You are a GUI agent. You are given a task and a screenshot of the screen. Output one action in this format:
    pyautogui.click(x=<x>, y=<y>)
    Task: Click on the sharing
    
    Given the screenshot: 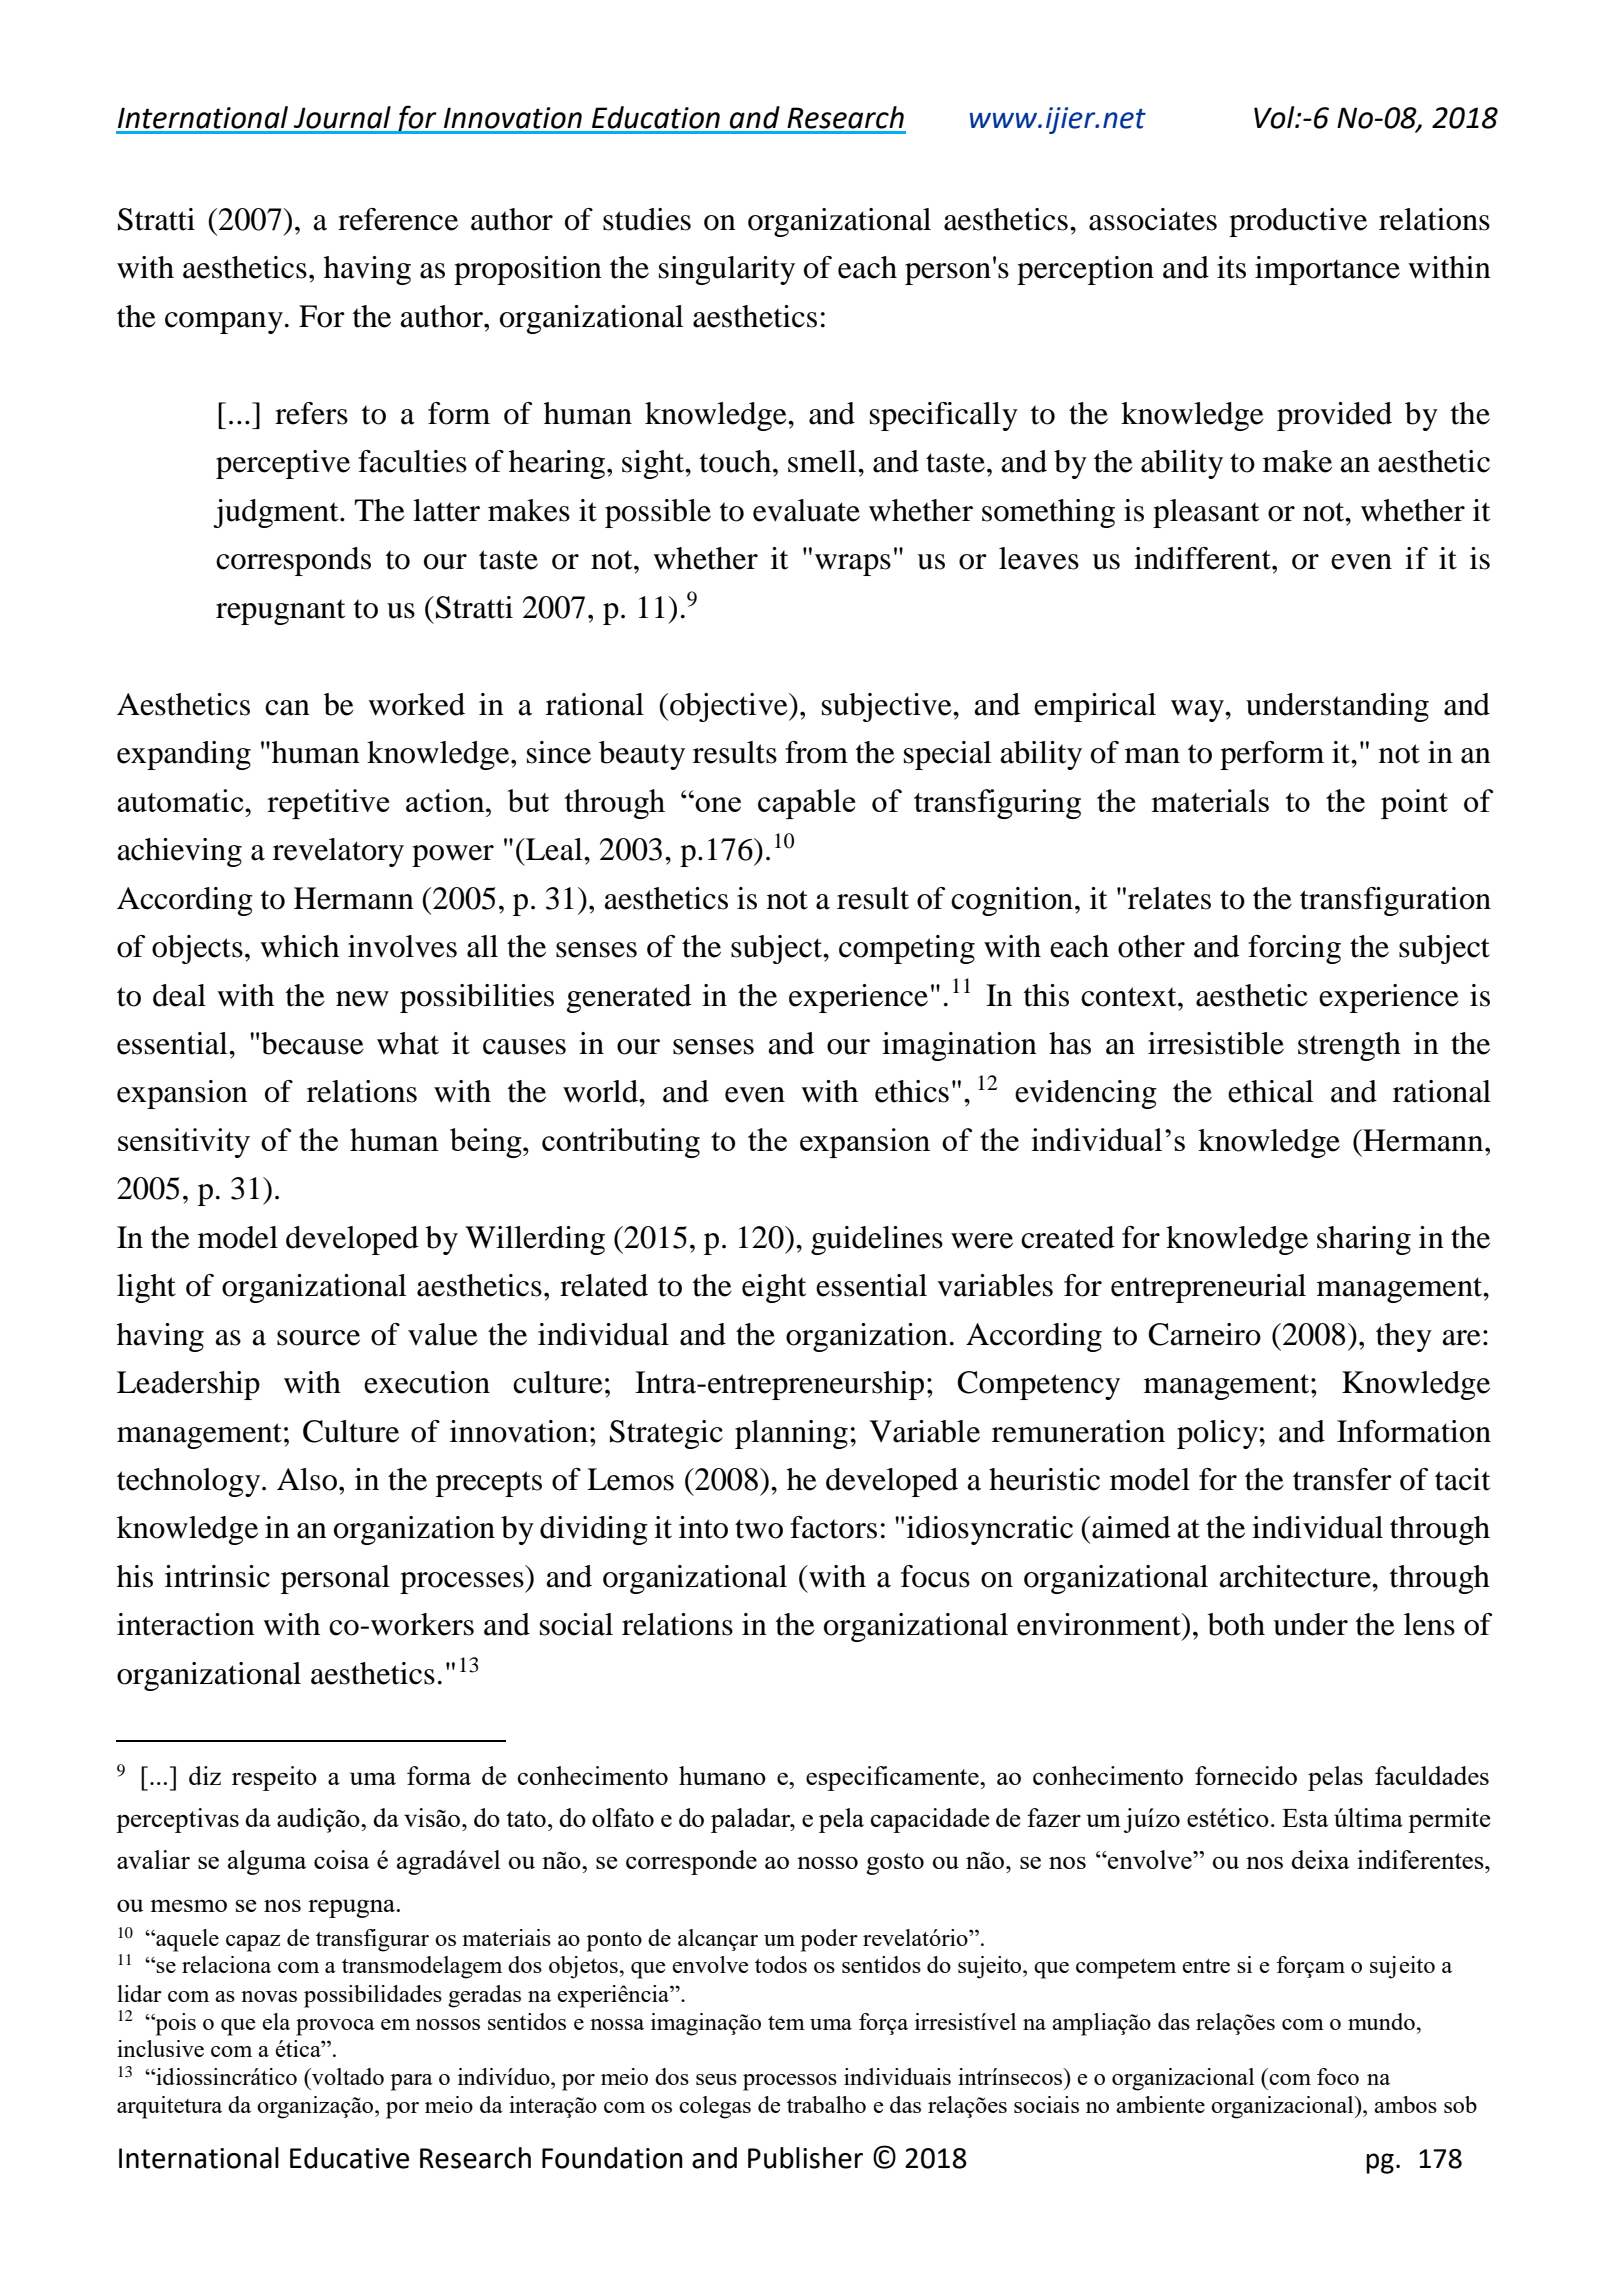 What is the action you would take?
    pyautogui.click(x=1364, y=1240)
